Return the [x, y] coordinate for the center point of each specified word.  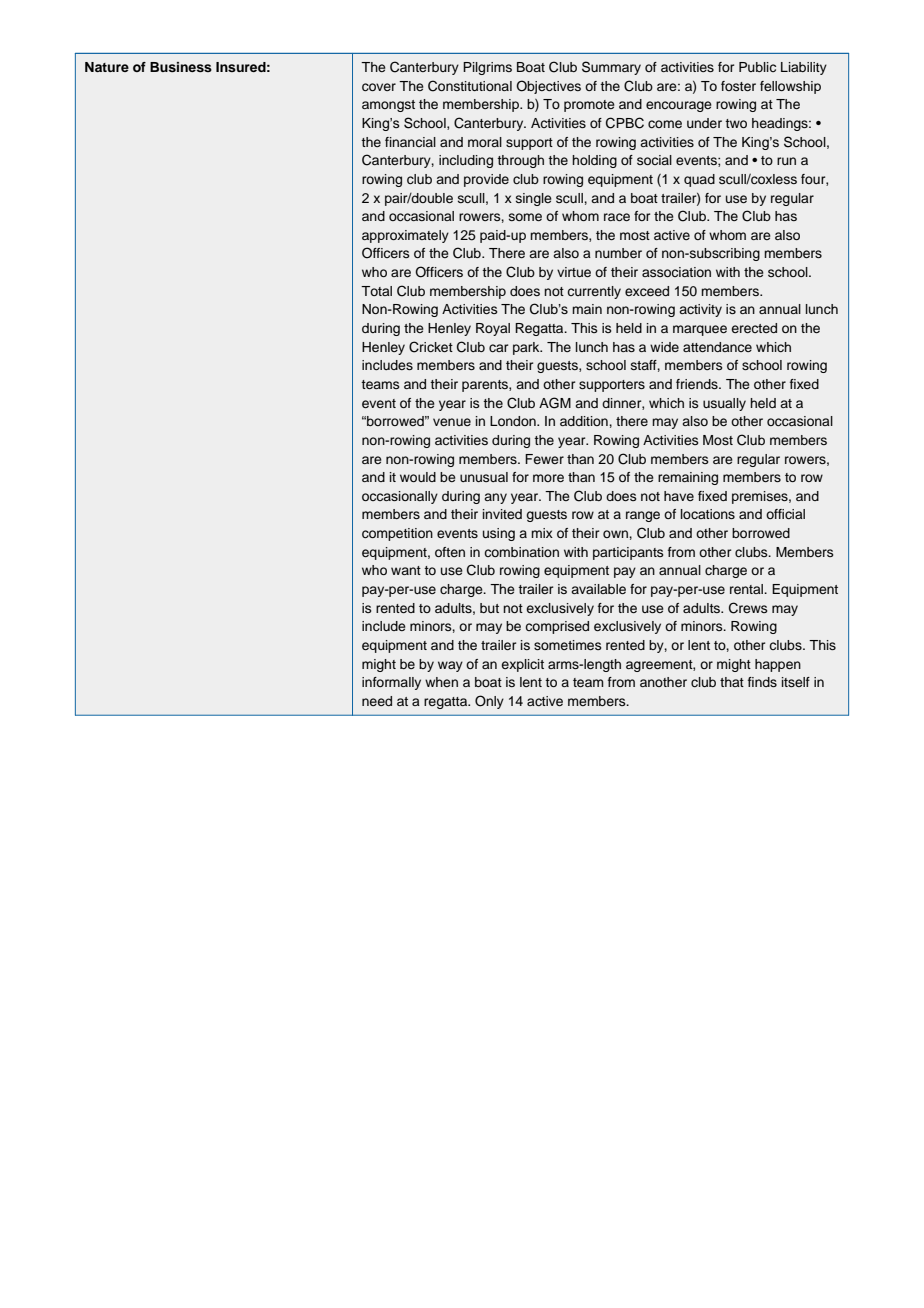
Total [376, 291]
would [418, 477]
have [679, 496]
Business [181, 67]
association [676, 272]
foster [738, 86]
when [441, 682]
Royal [493, 329]
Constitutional [470, 86]
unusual [484, 477]
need [377, 701]
